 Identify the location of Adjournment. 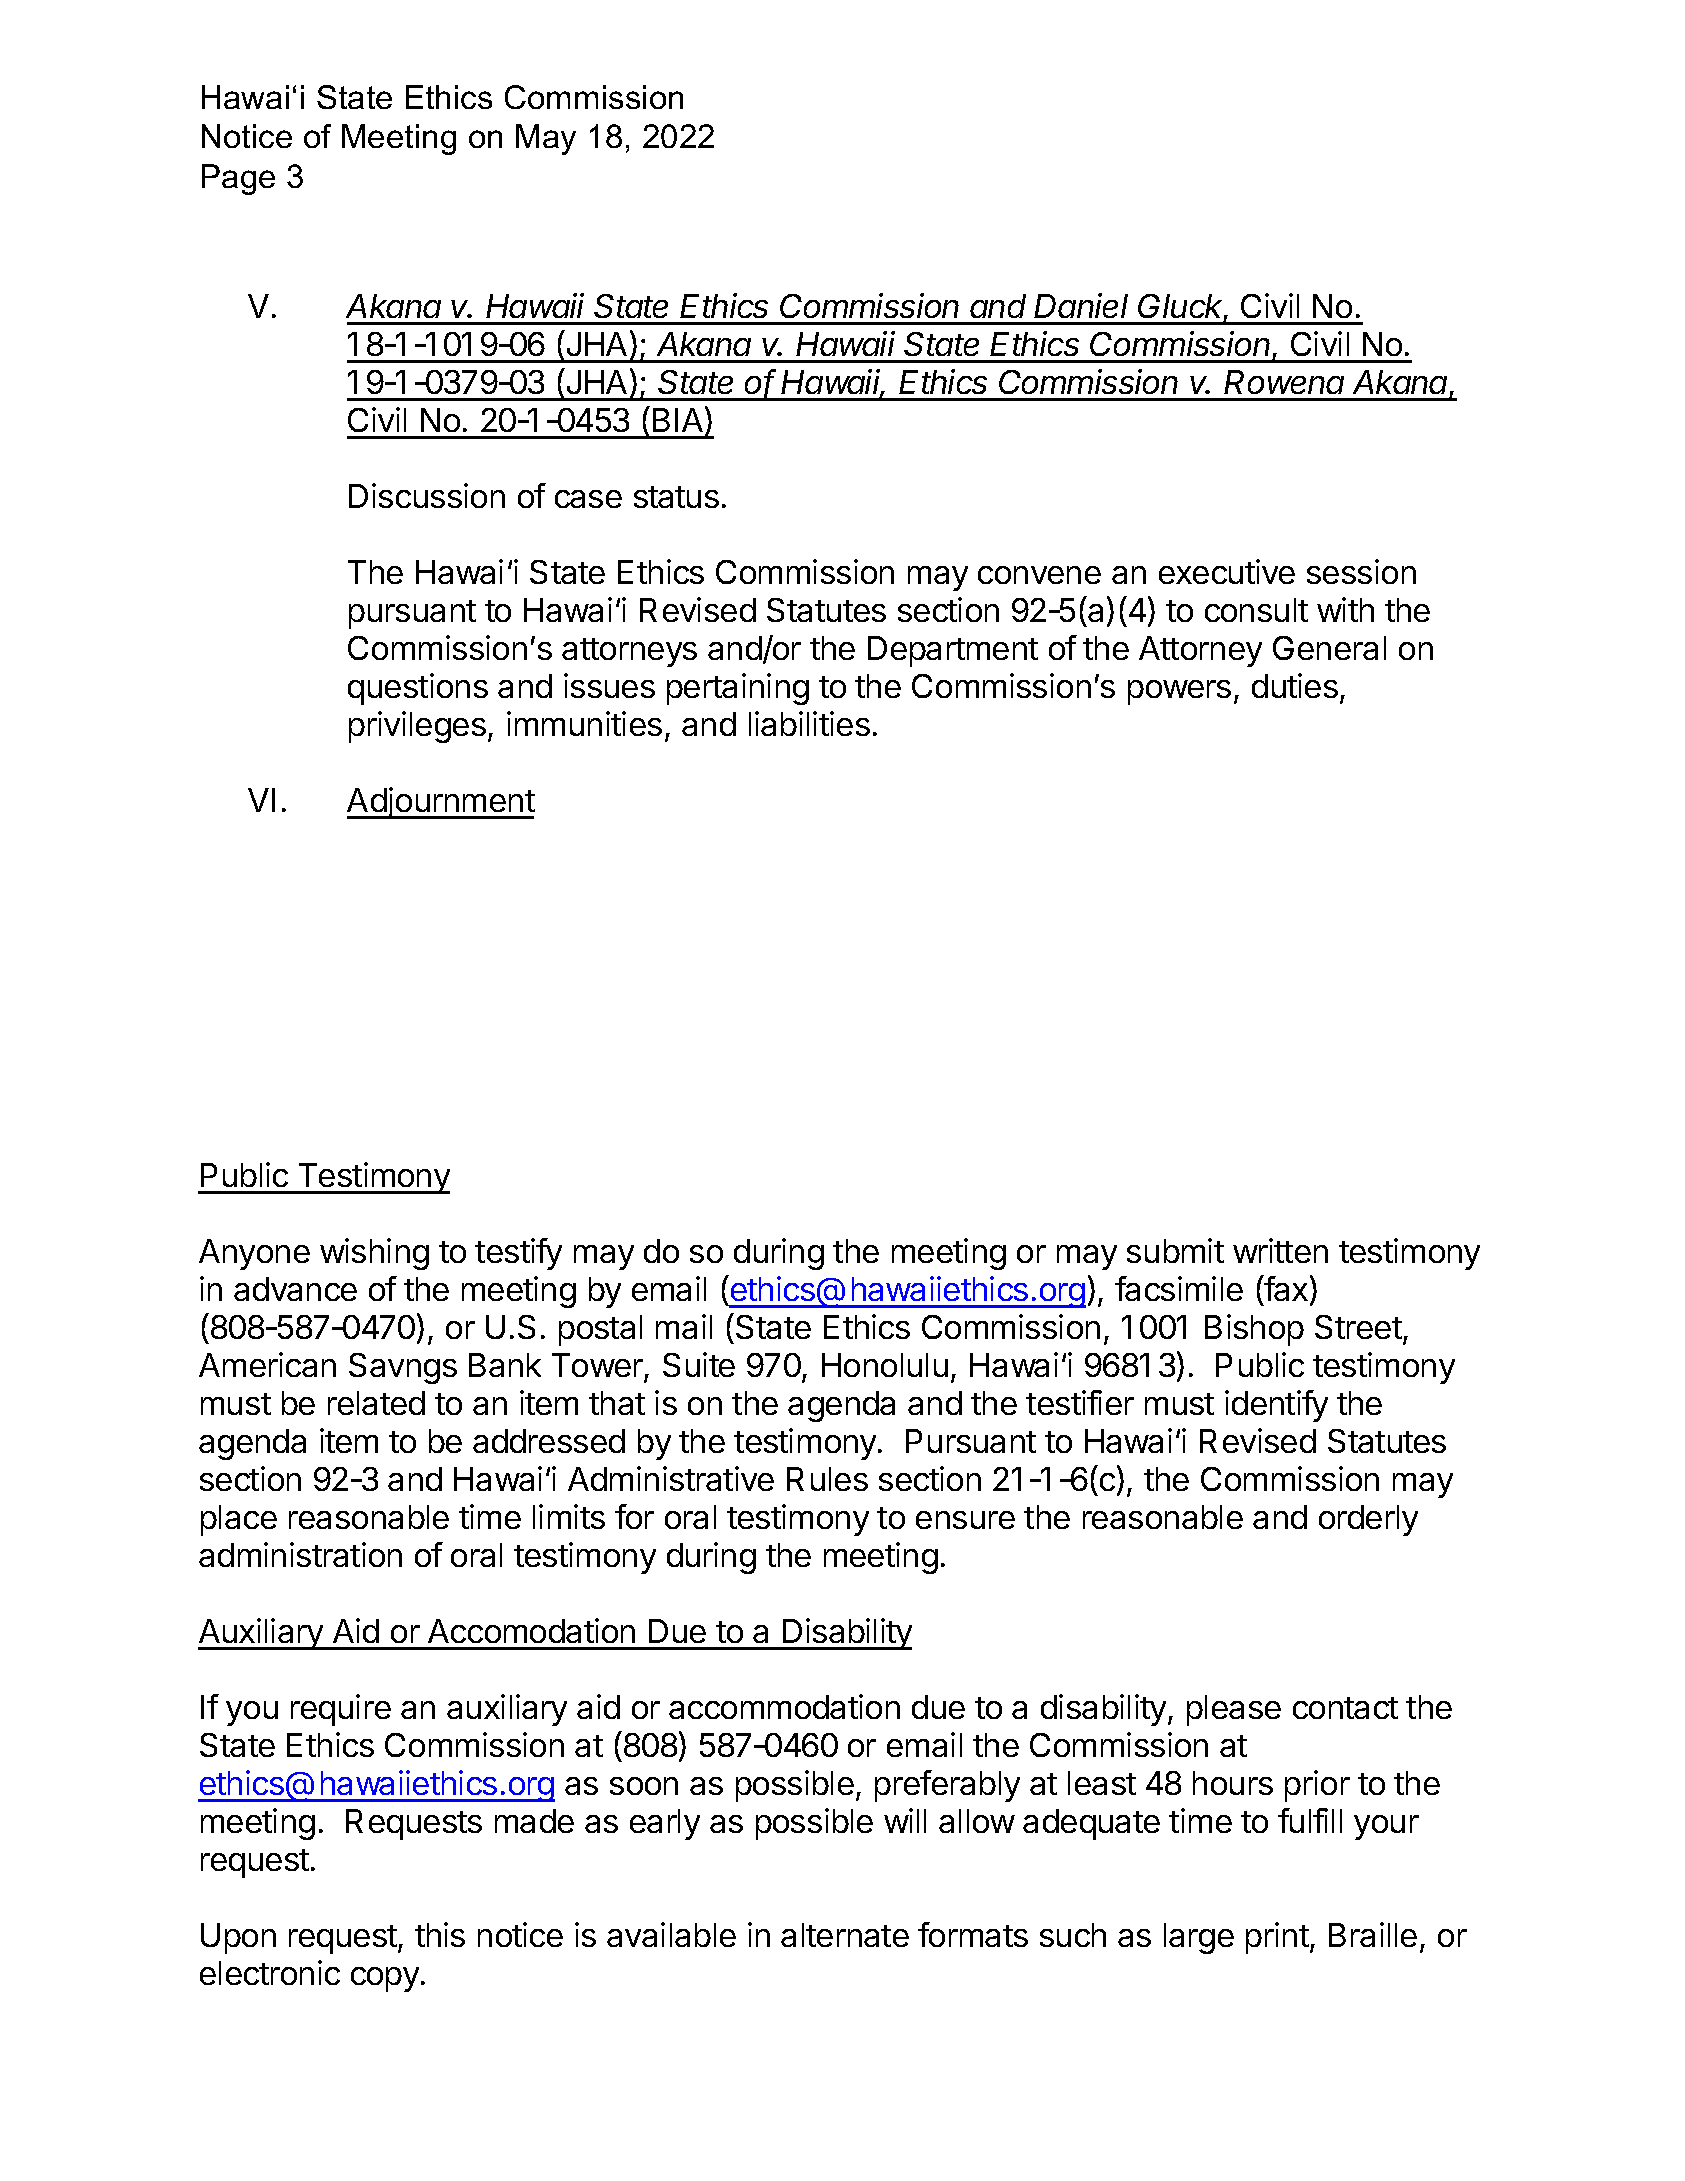
(441, 803).
